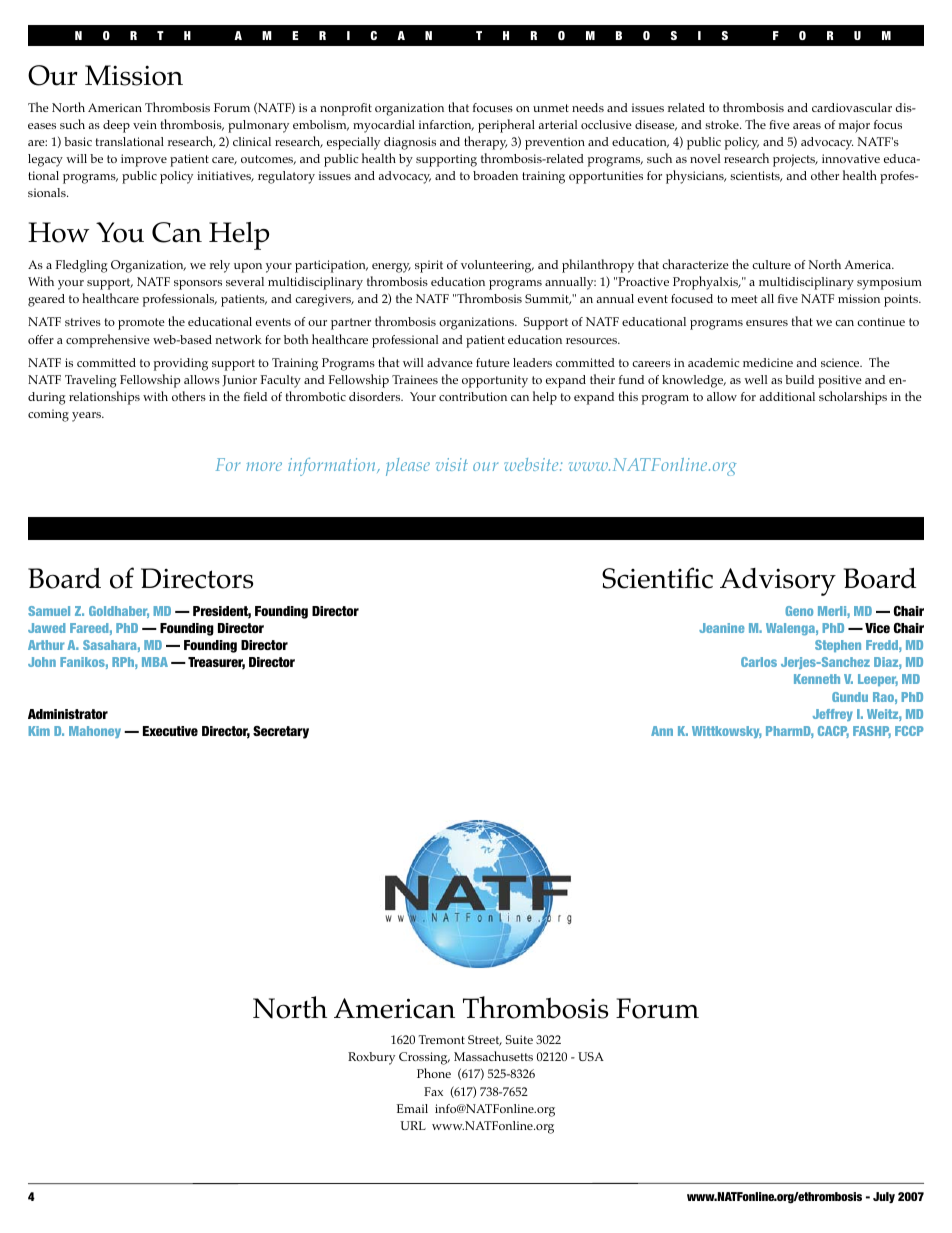  Describe the element at coordinates (485, 143) in the screenshot. I see `therapy` at that location.
